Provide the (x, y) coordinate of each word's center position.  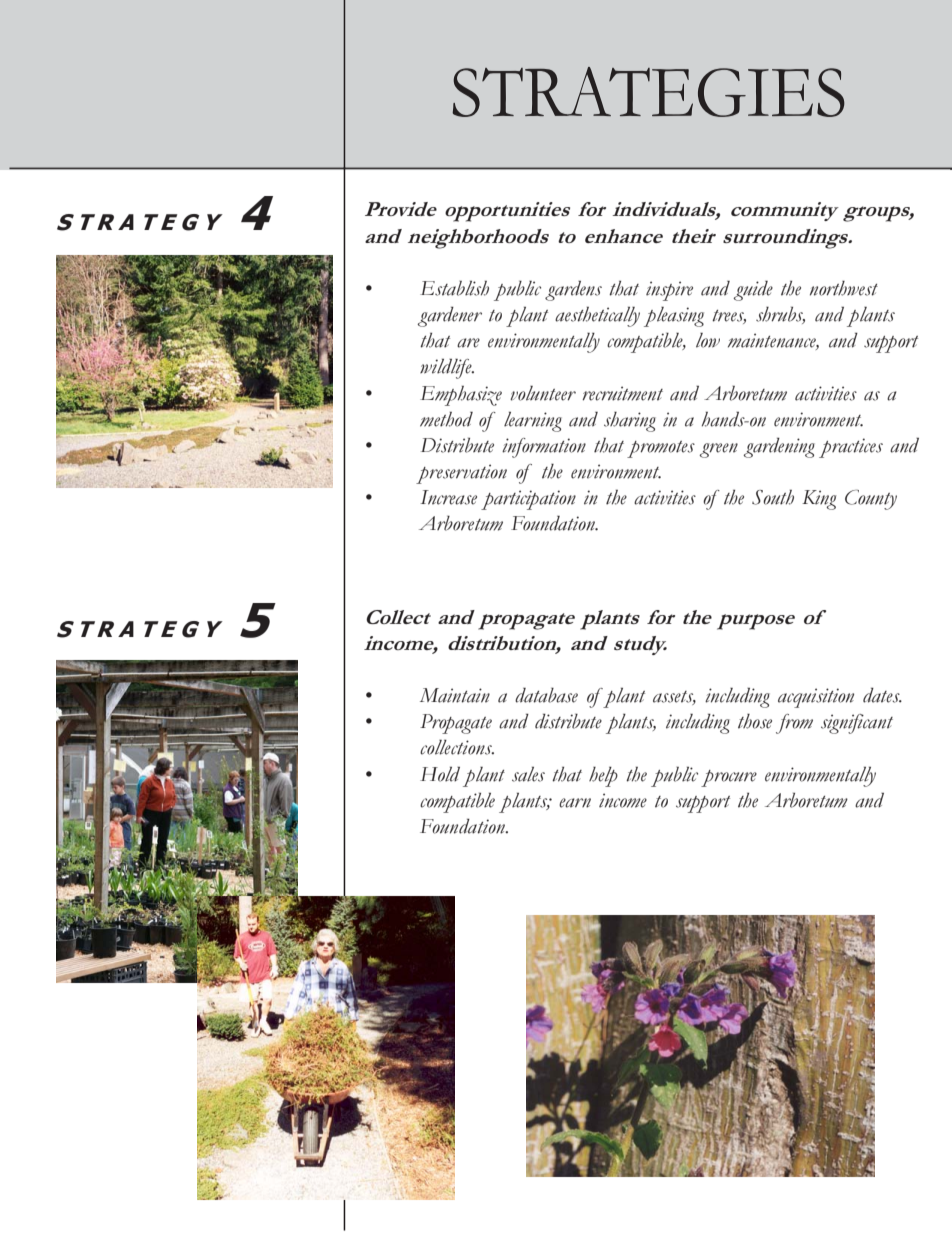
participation (528, 500)
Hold (440, 774)
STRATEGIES (648, 92)
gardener (449, 317)
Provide (401, 209)
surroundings (787, 239)
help (603, 776)
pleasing (674, 316)
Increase (448, 497)
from (794, 724)
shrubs (780, 315)
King (819, 500)
